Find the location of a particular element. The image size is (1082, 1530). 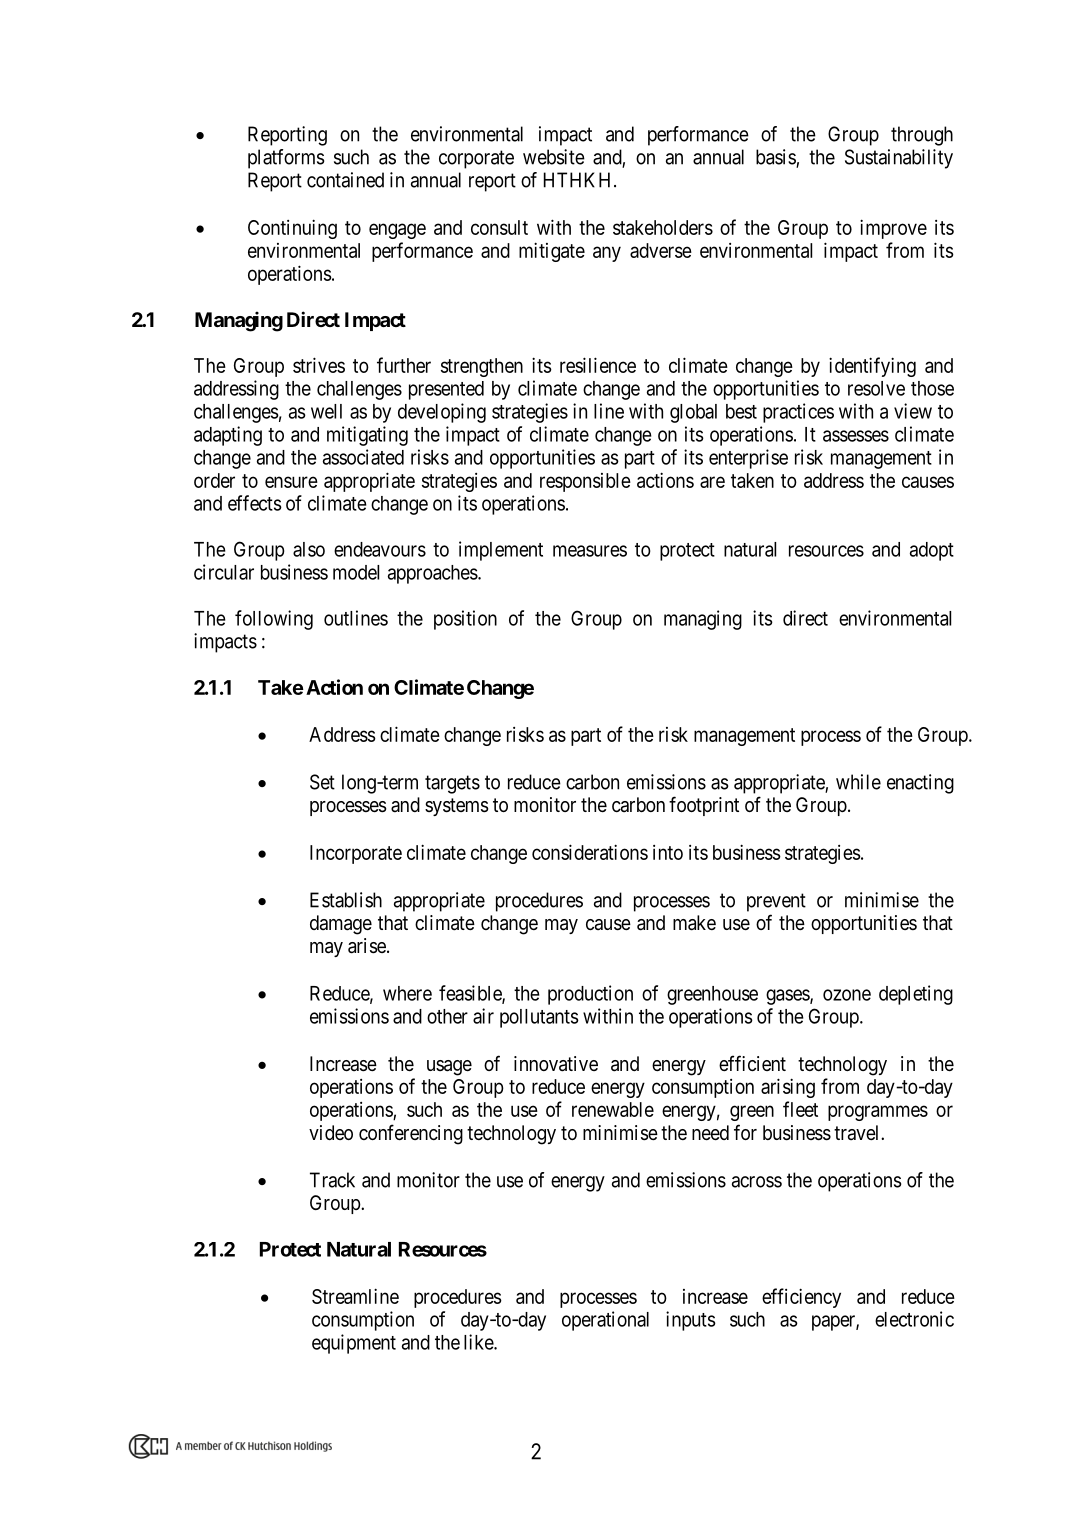

website is located at coordinates (554, 157).
